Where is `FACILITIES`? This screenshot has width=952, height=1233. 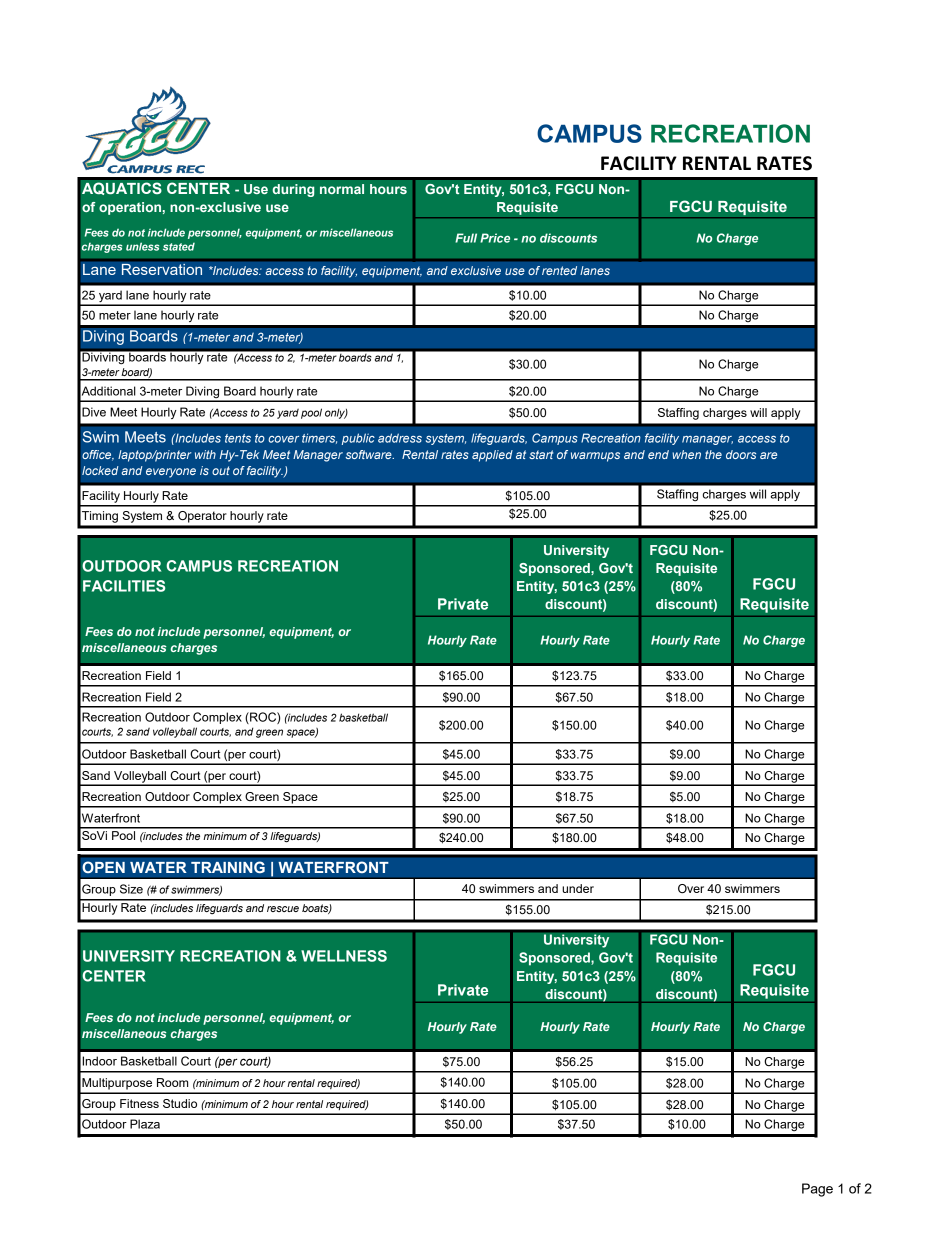
FACILITIES is located at coordinates (124, 586).
